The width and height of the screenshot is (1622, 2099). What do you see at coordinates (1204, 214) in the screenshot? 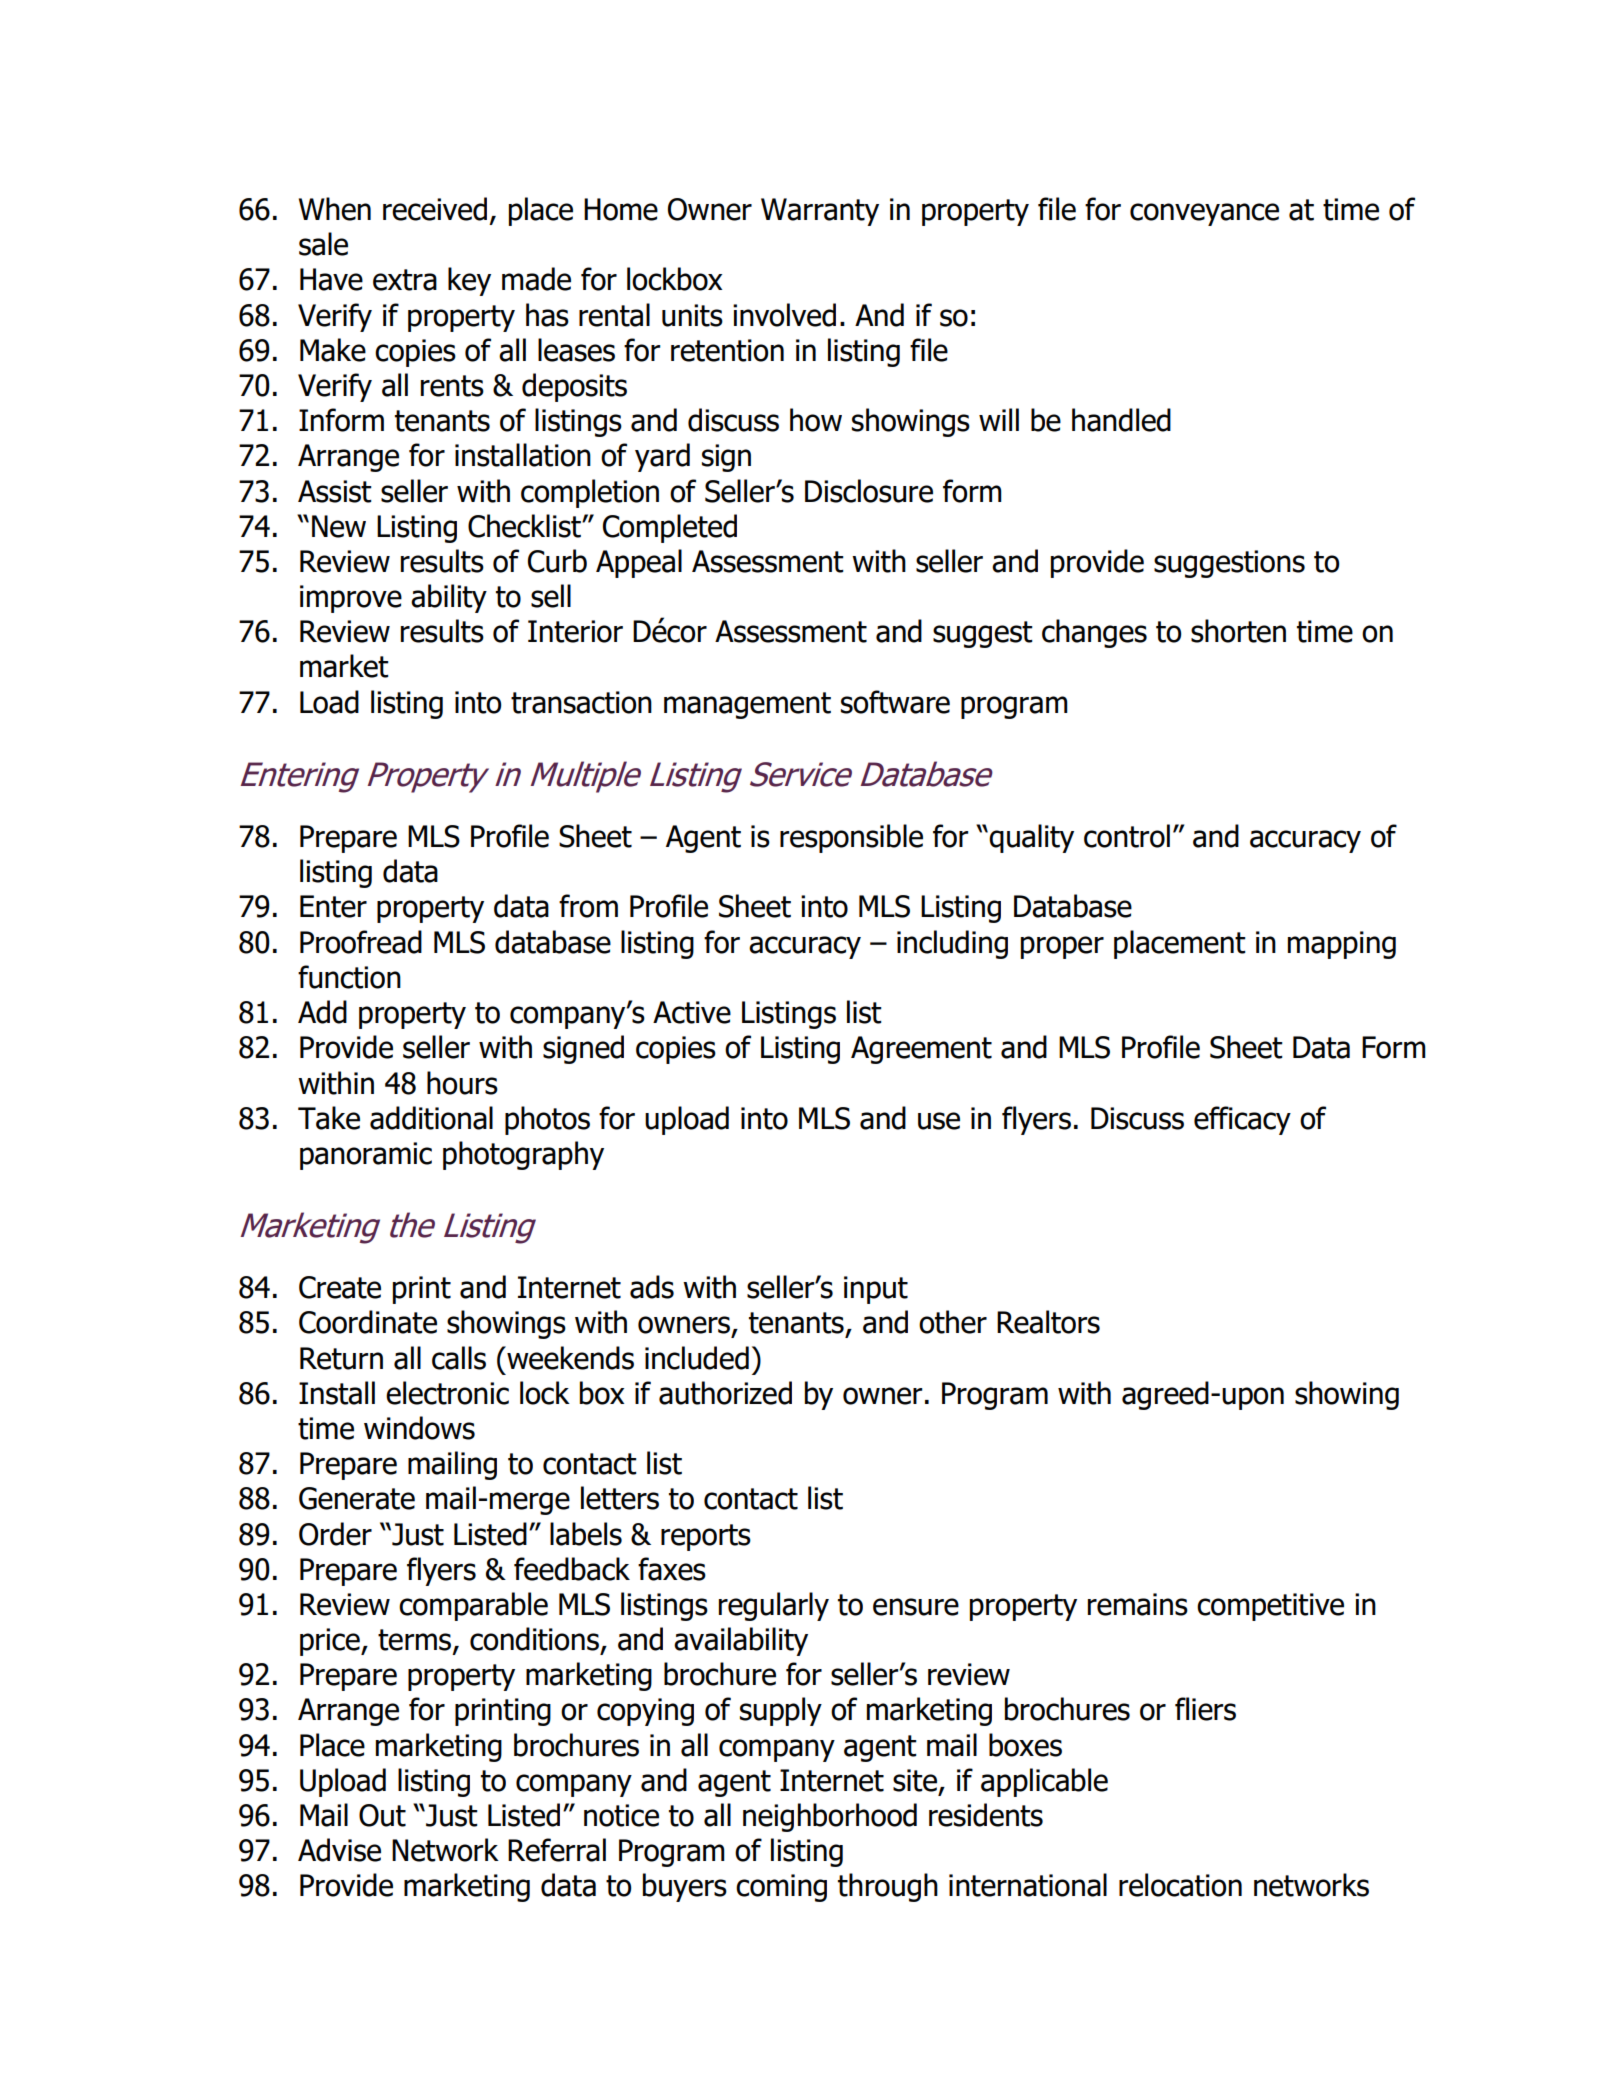
I see `conveyance` at bounding box center [1204, 214].
